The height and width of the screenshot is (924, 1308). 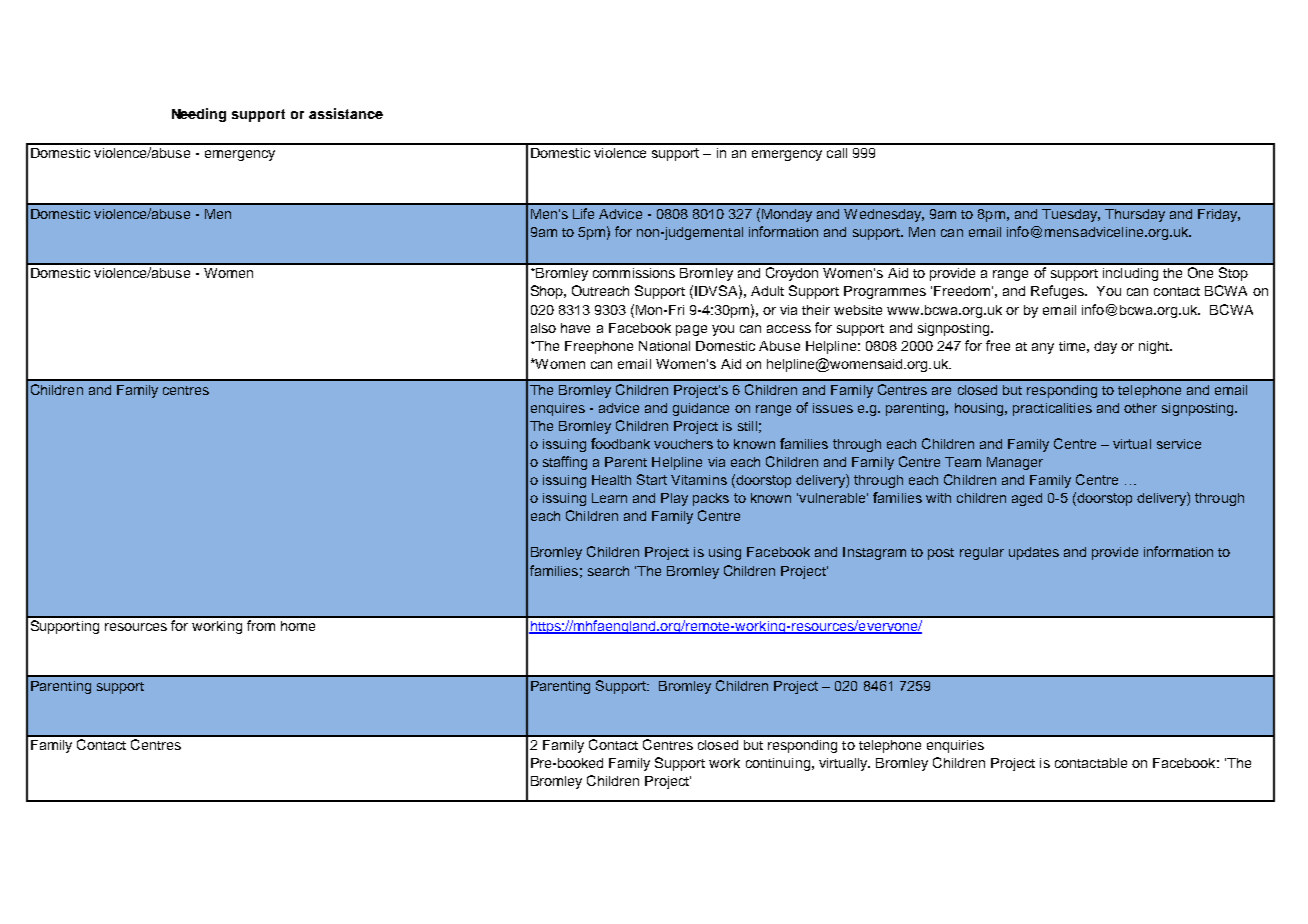 I want to click on Manager, so click(x=1015, y=463).
